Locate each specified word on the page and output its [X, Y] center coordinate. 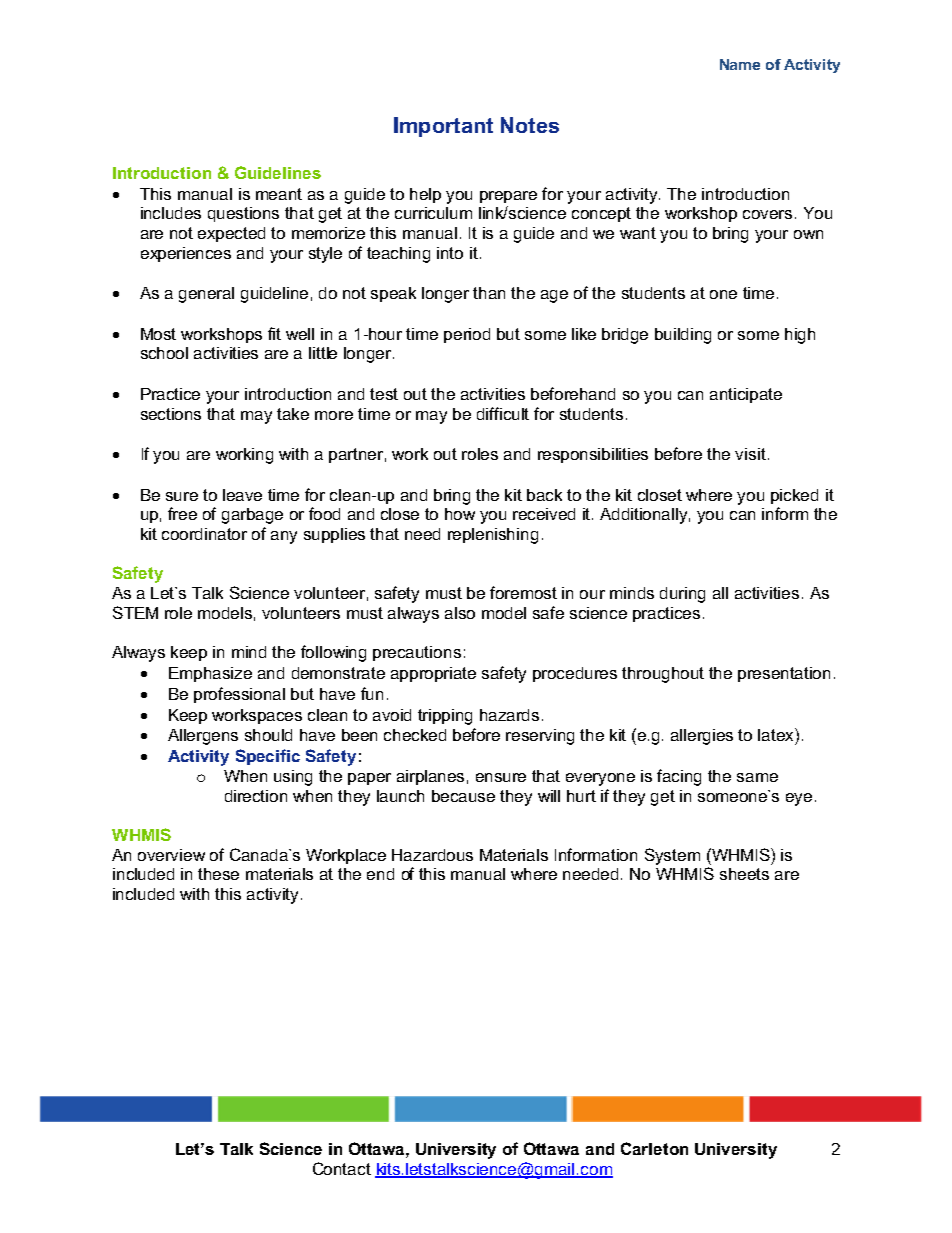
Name [740, 64]
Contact [342, 1168]
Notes [530, 125]
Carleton [654, 1148]
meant [279, 194]
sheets [744, 874]
